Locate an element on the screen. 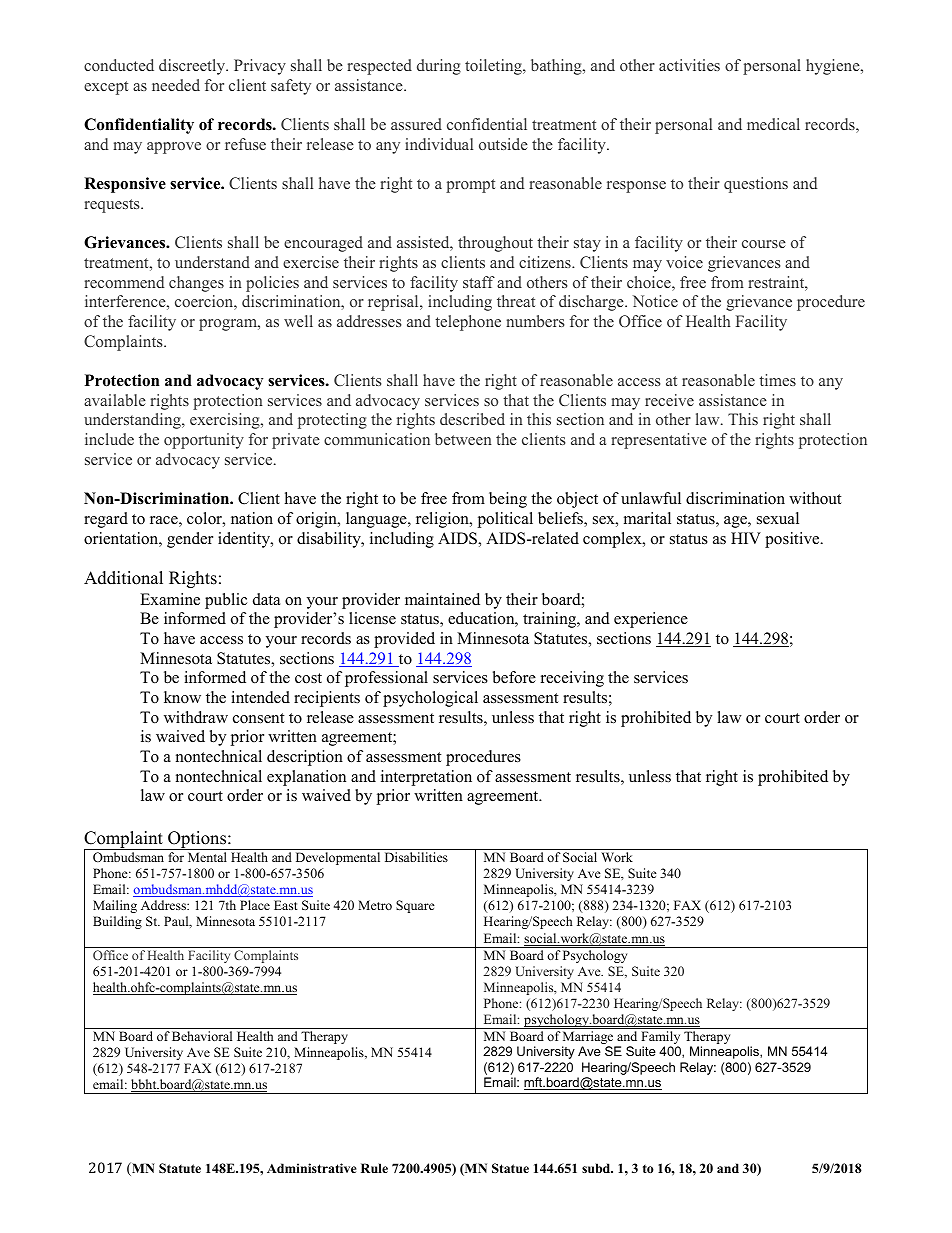  toileting is located at coordinates (494, 67).
